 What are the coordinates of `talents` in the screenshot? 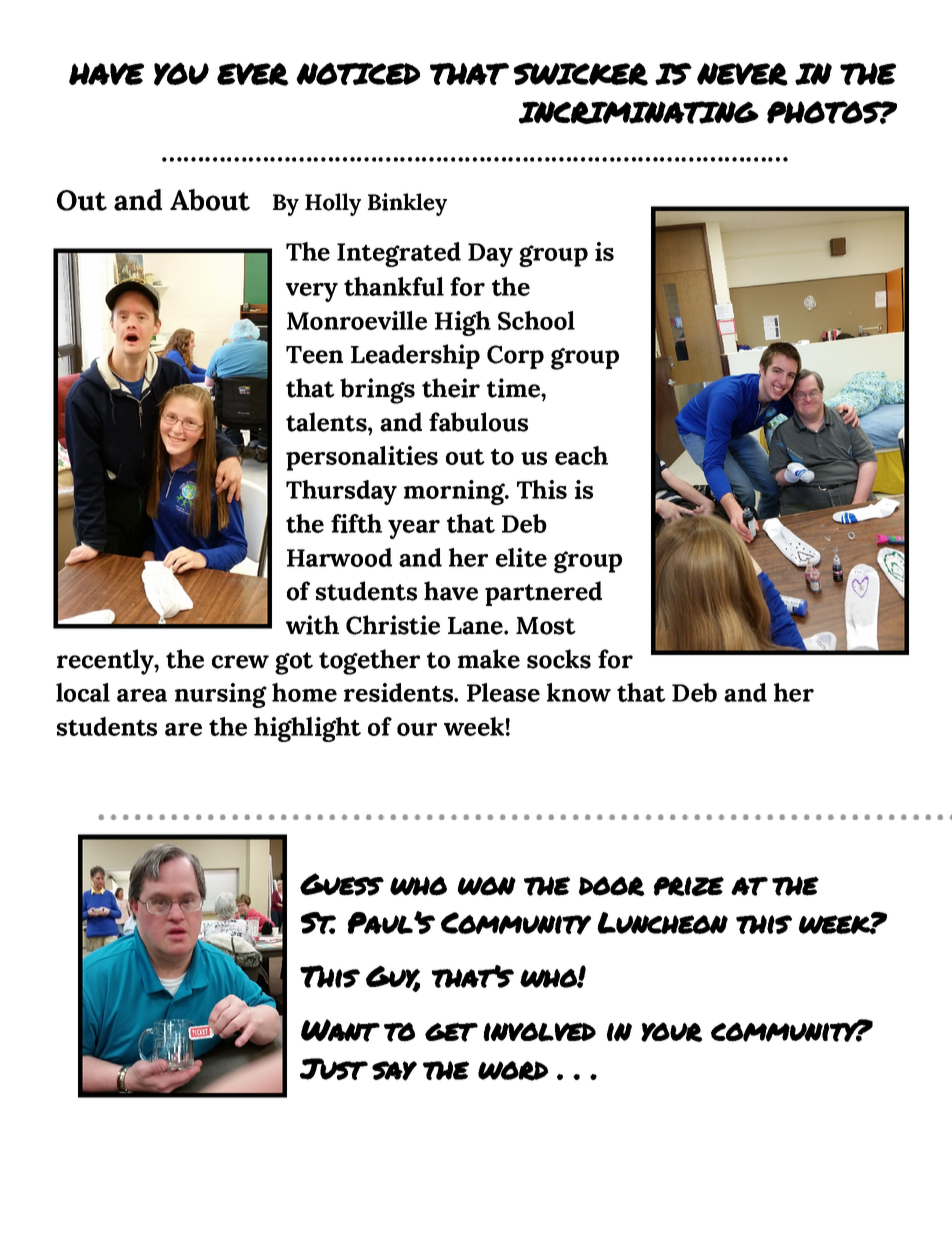 It's located at (327, 422).
